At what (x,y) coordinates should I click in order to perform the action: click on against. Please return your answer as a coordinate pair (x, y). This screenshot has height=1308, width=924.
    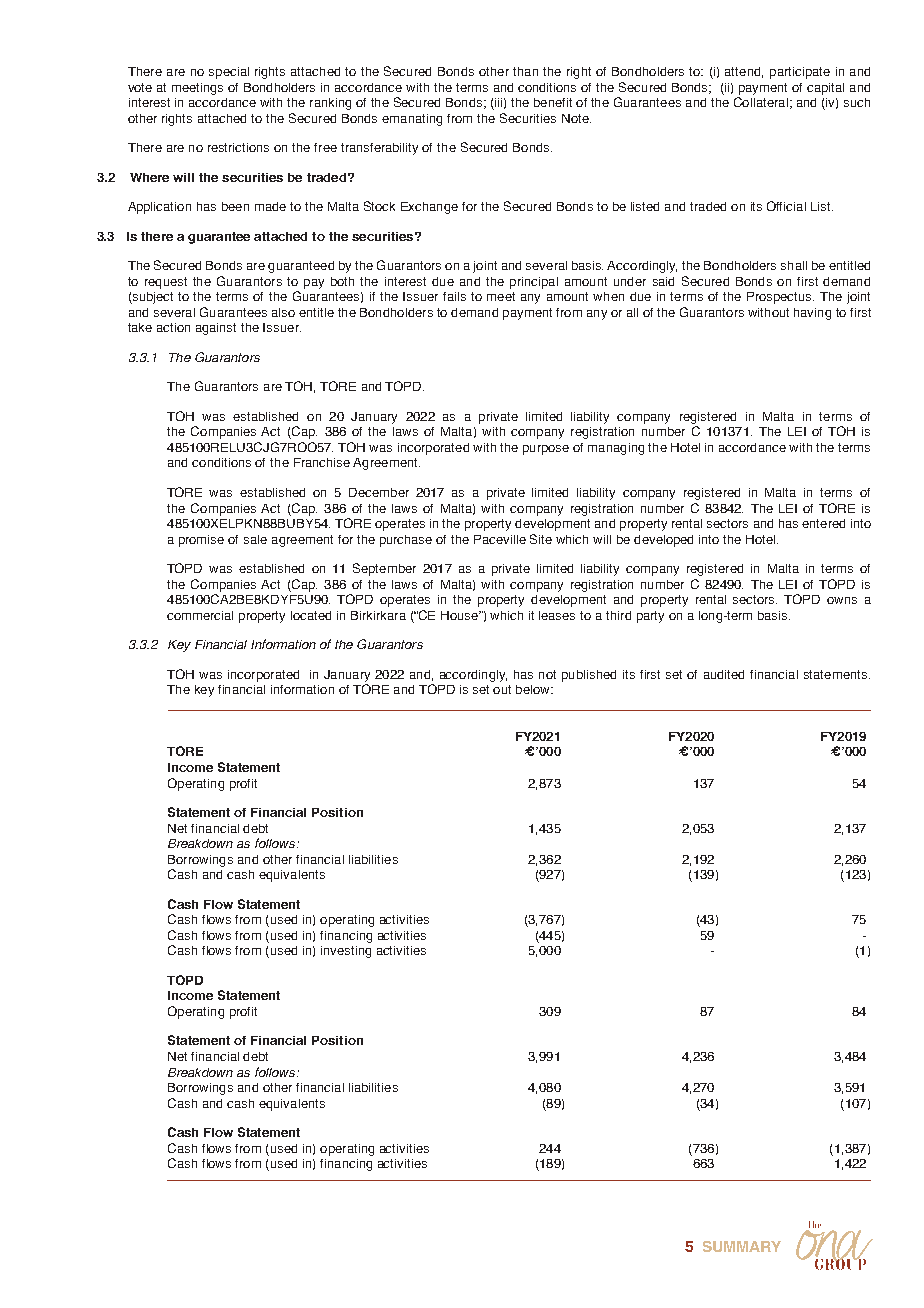
    Looking at the image, I should click on (216, 329).
